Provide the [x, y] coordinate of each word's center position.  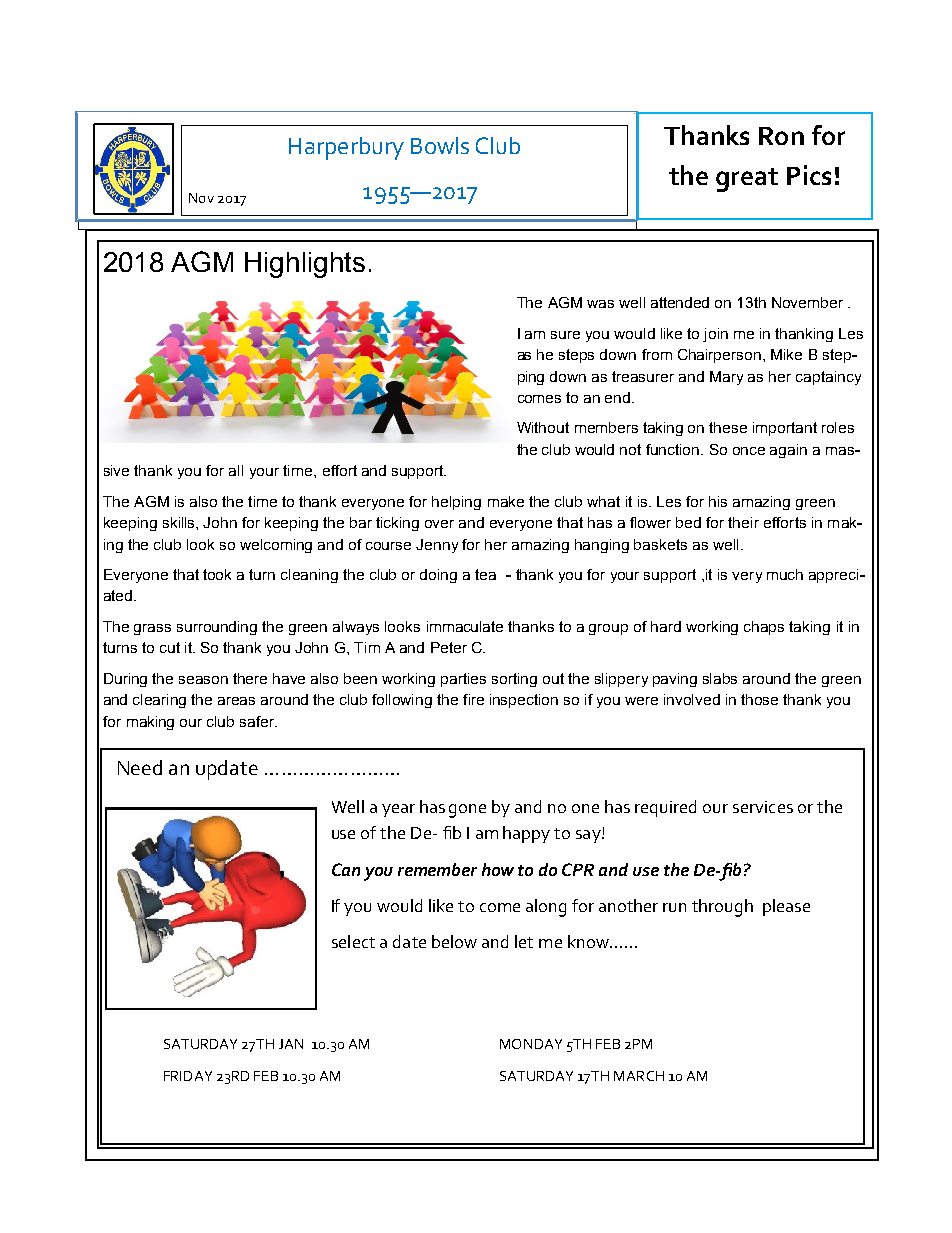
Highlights [305, 265]
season [203, 680]
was [600, 304]
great [747, 180]
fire [473, 699]
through [722, 908]
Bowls [440, 145]
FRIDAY [188, 1076]
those [759, 699]
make [506, 501]
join [715, 335]
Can [346, 869]
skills [180, 522]
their [743, 522]
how [498, 869]
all [236, 470]
